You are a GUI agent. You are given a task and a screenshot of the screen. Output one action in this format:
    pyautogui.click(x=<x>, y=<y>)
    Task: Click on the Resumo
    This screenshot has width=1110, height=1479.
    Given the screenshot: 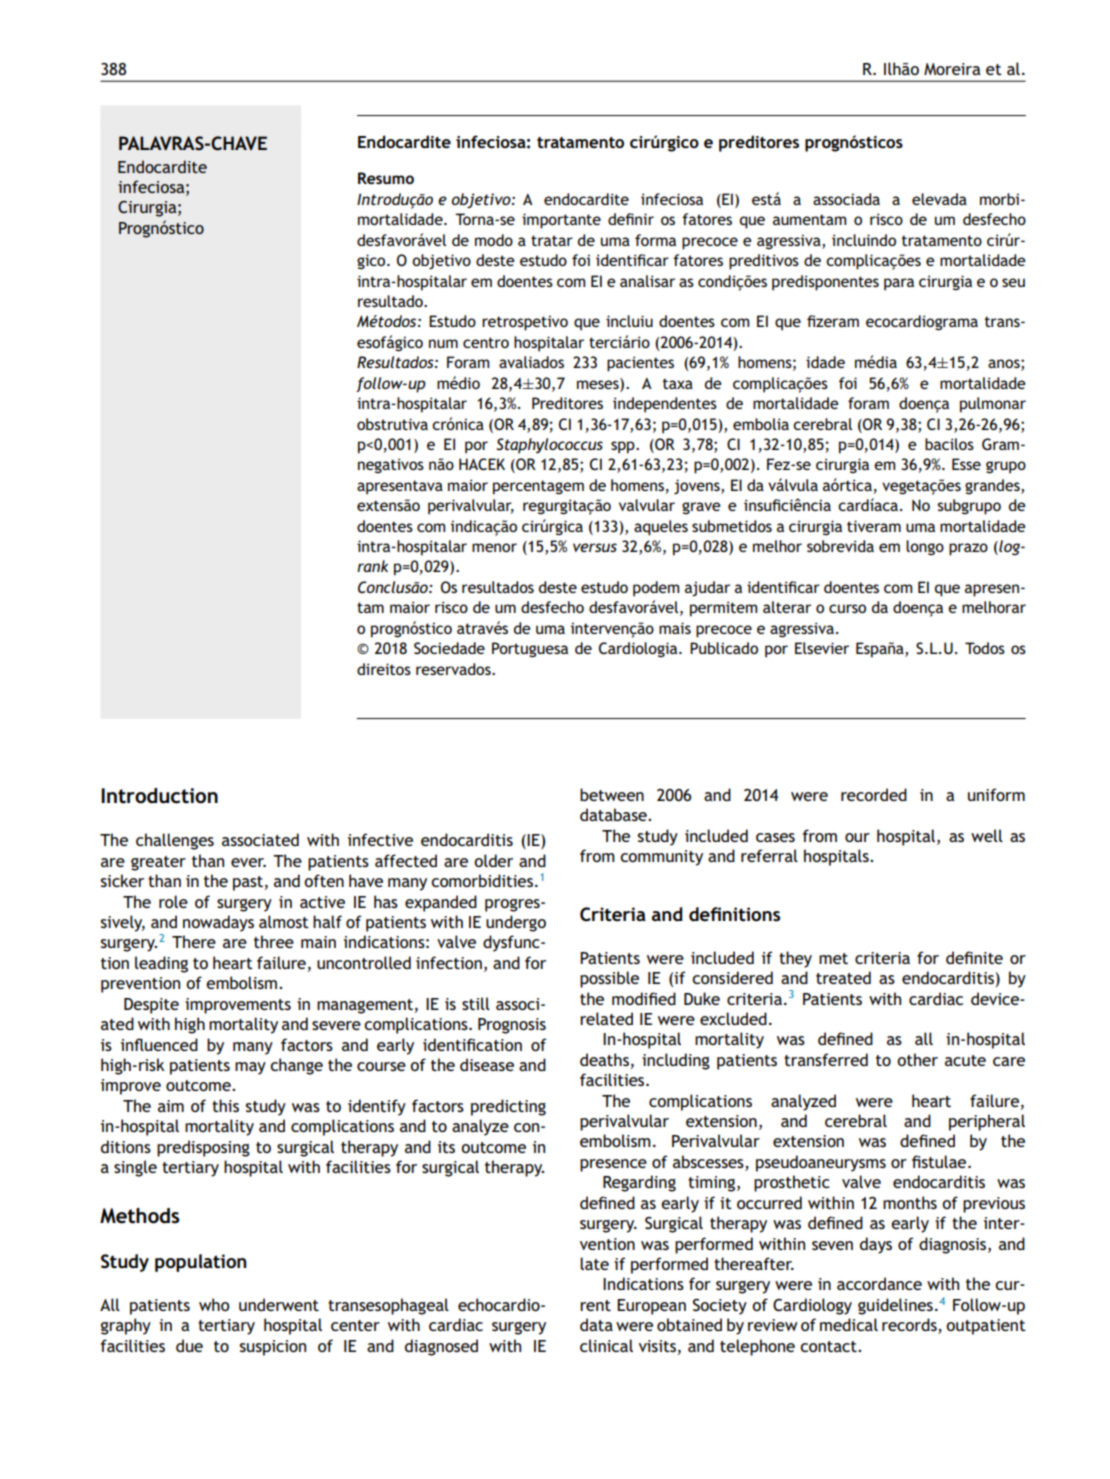 What is the action you would take?
    pyautogui.click(x=386, y=178)
